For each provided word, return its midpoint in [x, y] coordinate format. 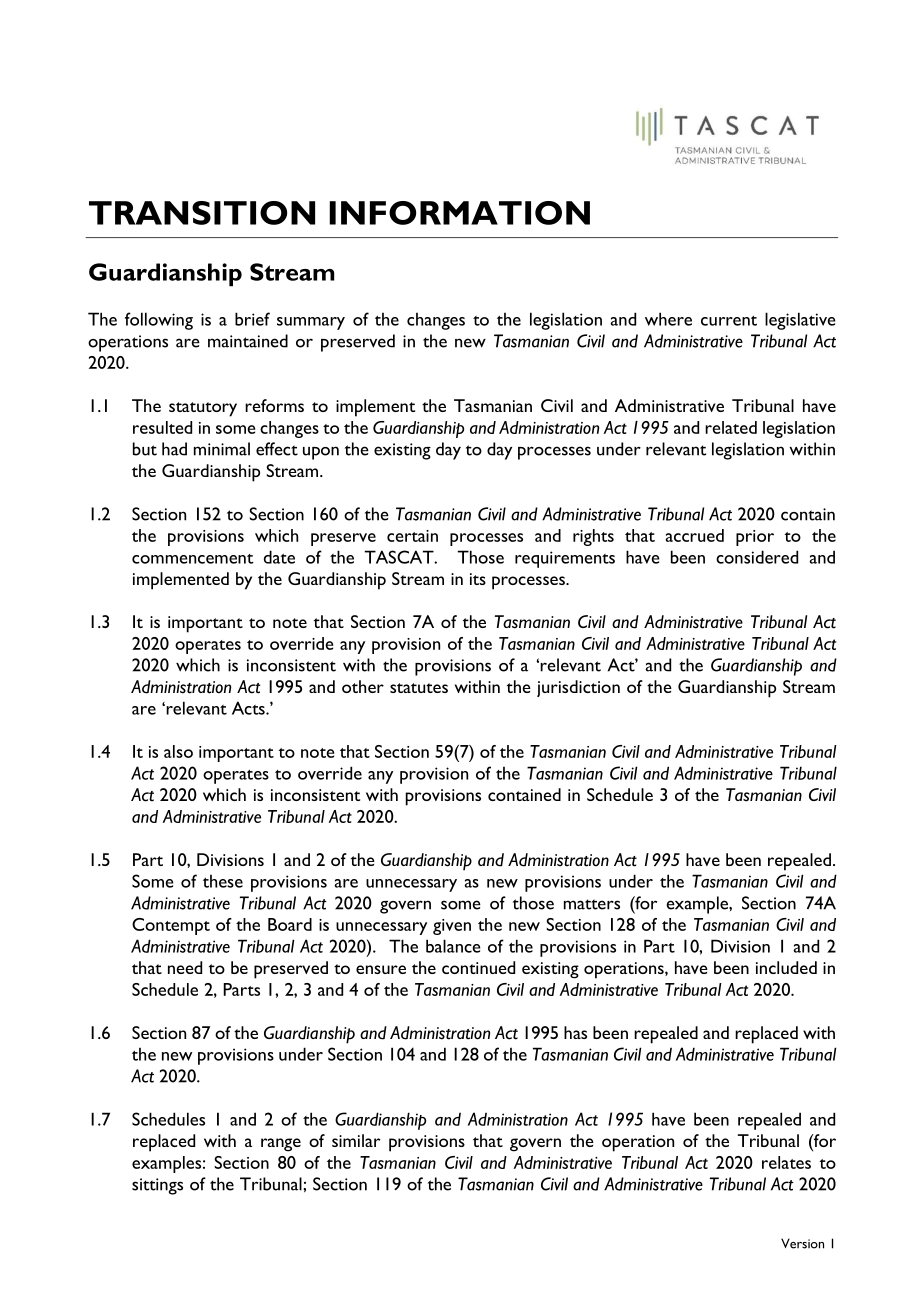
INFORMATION [459, 213]
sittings [157, 1186]
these [223, 881]
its [478, 579]
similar [356, 1140]
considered [757, 557]
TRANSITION [202, 213]
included [786, 967]
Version [802, 1243]
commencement [192, 559]
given [452, 927]
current [729, 321]
